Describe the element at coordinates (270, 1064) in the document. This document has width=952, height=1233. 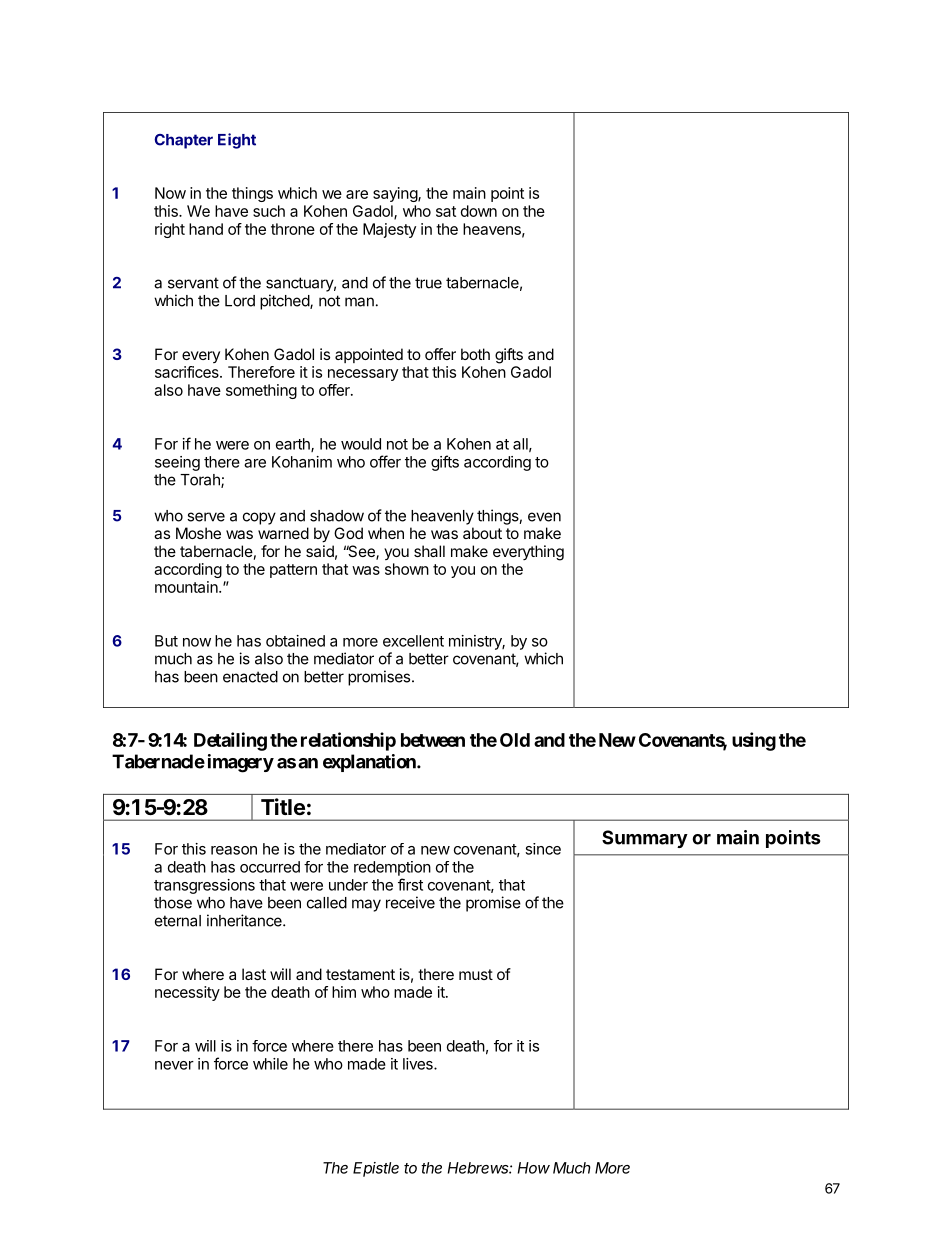
I see `while` at that location.
